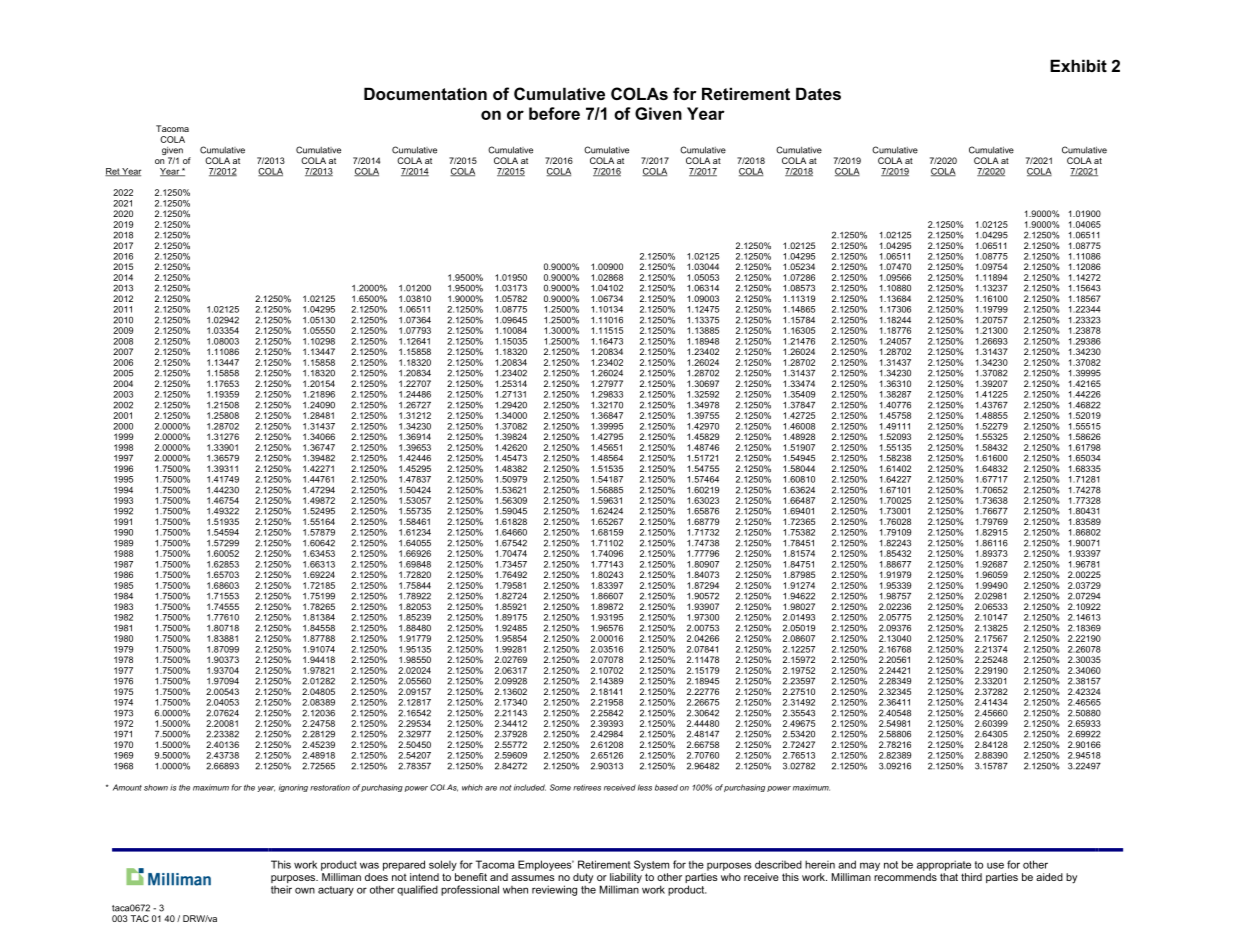 The width and height of the screenshot is (1233, 952). Describe the element at coordinates (587, 787) in the screenshot. I see `retirees` at that location.
